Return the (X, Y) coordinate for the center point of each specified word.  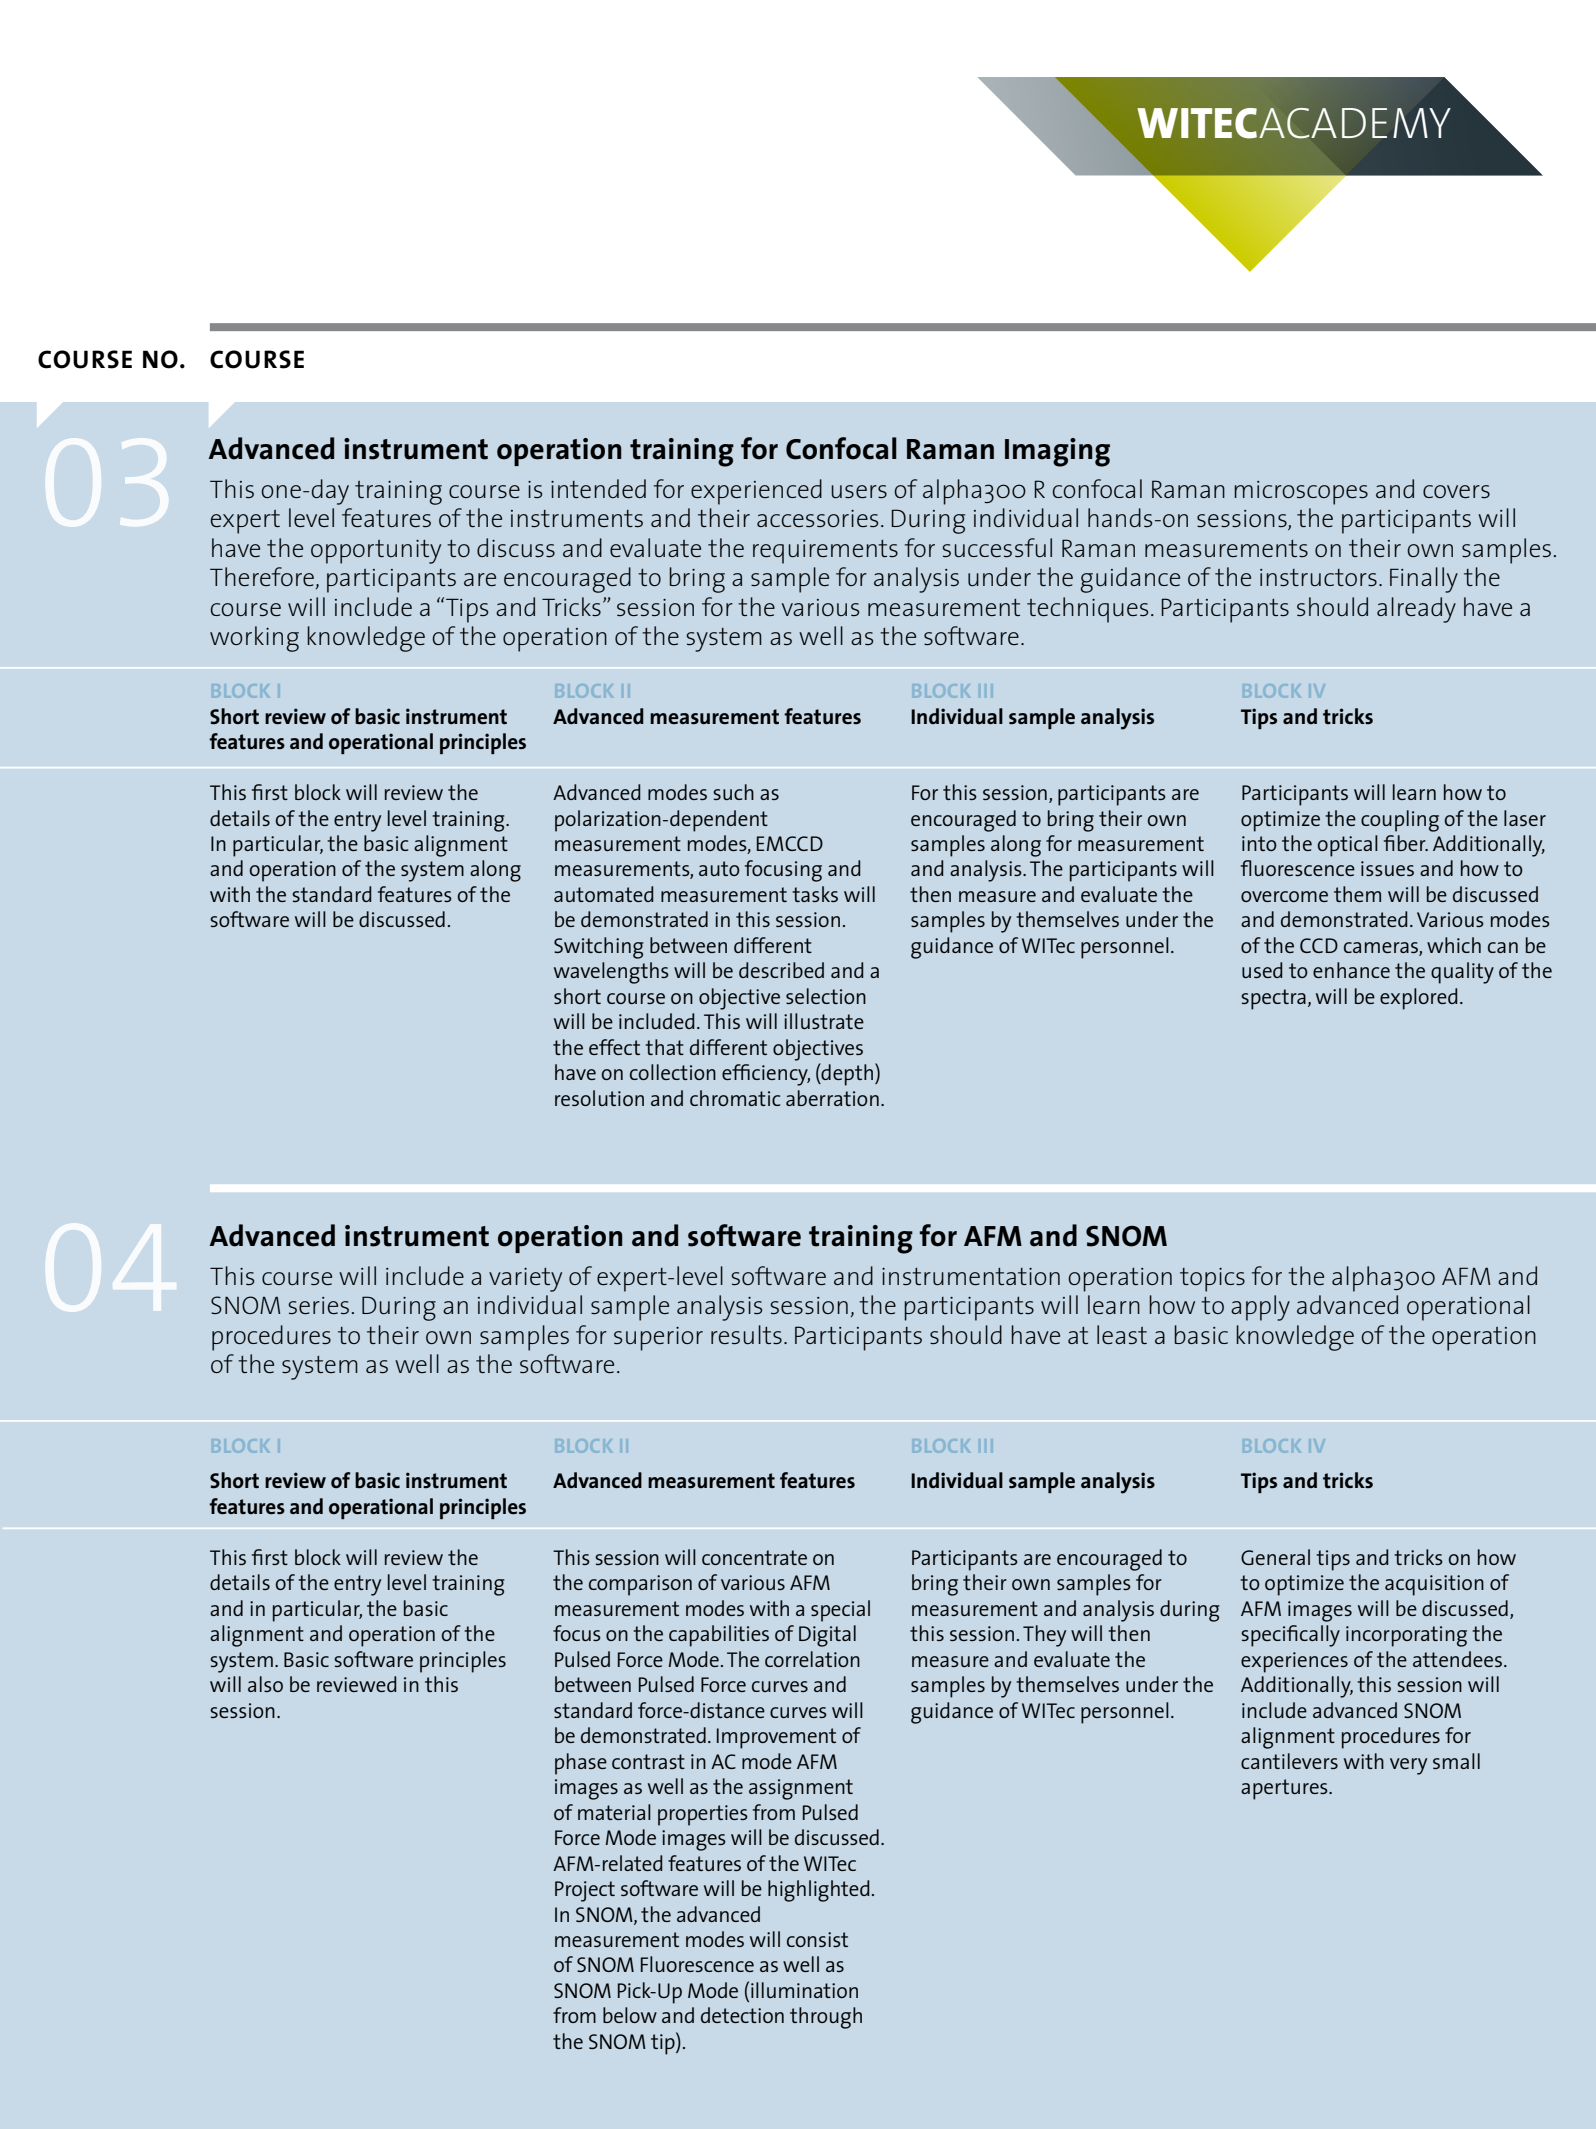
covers (1456, 491)
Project (585, 1891)
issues (1387, 868)
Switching (599, 948)
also (265, 1684)
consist (817, 1939)
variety (525, 1280)
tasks (815, 894)
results (746, 1335)
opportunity (376, 552)
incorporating (1406, 1636)
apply (1260, 1308)
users (859, 492)
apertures (1285, 1789)
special (840, 1611)
